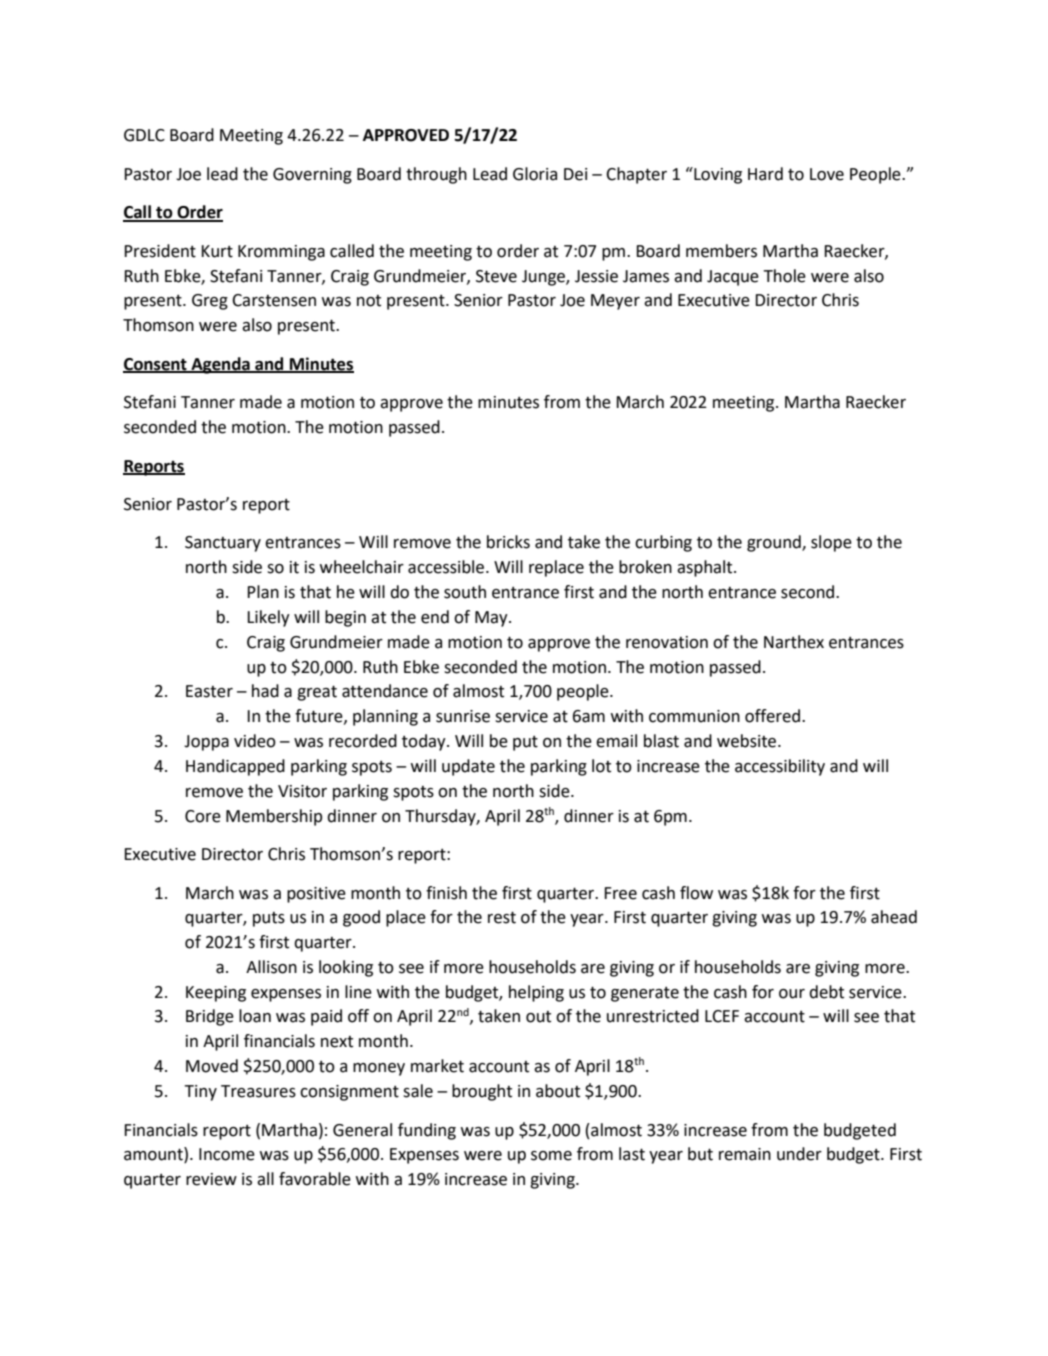 The height and width of the screenshot is (1356, 1048). Describe the element at coordinates (227, 1154) in the screenshot. I see `Income` at that location.
